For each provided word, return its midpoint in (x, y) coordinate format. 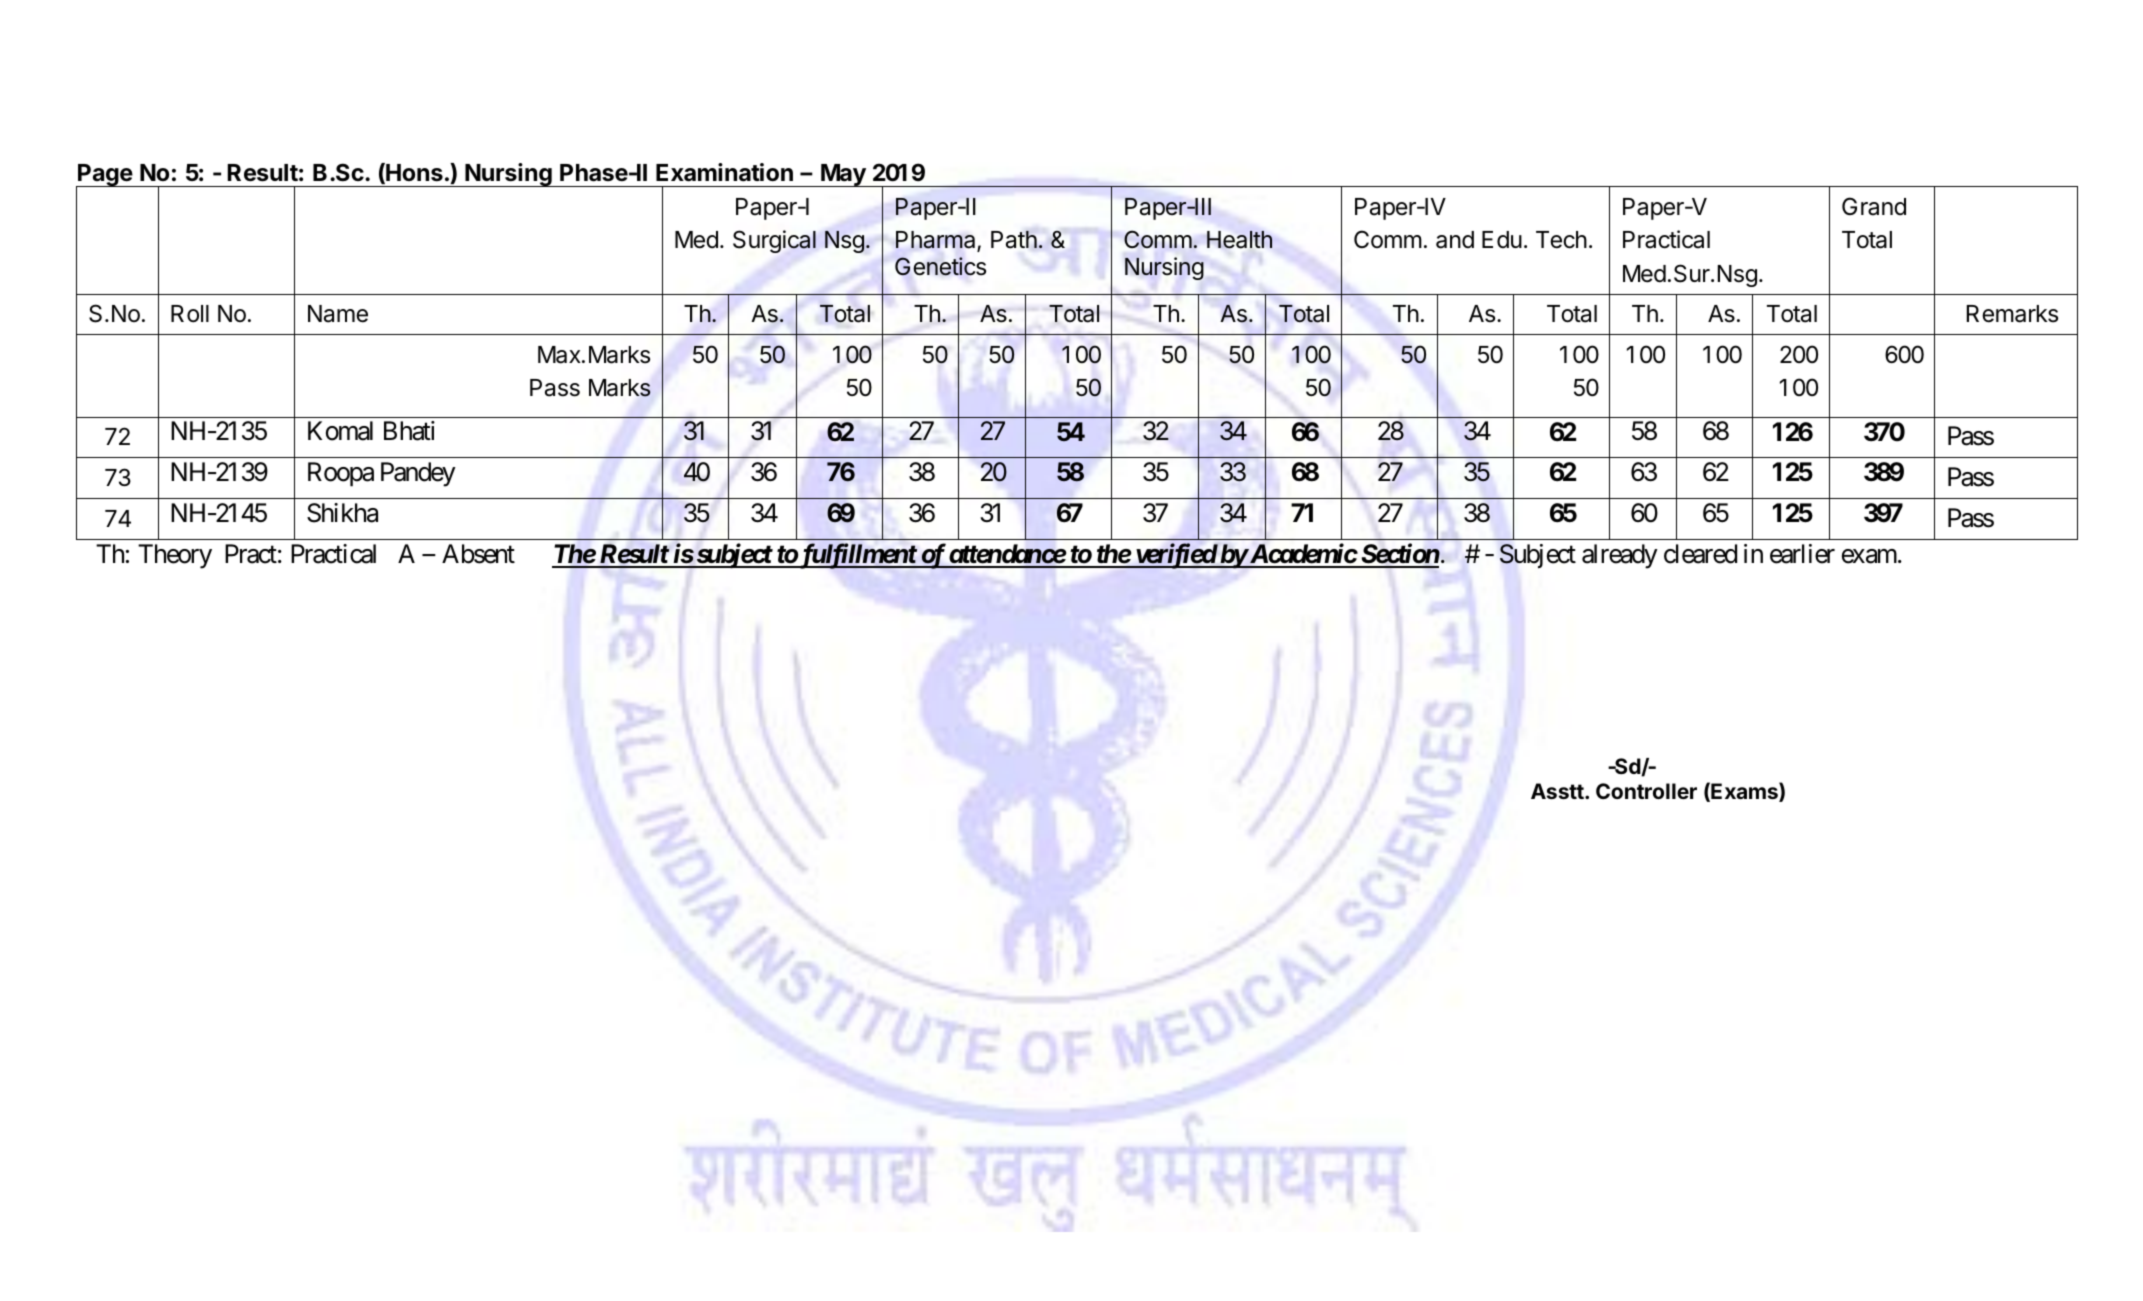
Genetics (940, 266)
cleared (1700, 554)
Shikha (342, 513)
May (843, 175)
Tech (1561, 240)
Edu (1502, 239)
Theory (175, 556)
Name (338, 314)
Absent (478, 554)
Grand (1874, 206)
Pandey (418, 474)
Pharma (937, 241)
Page (105, 176)
